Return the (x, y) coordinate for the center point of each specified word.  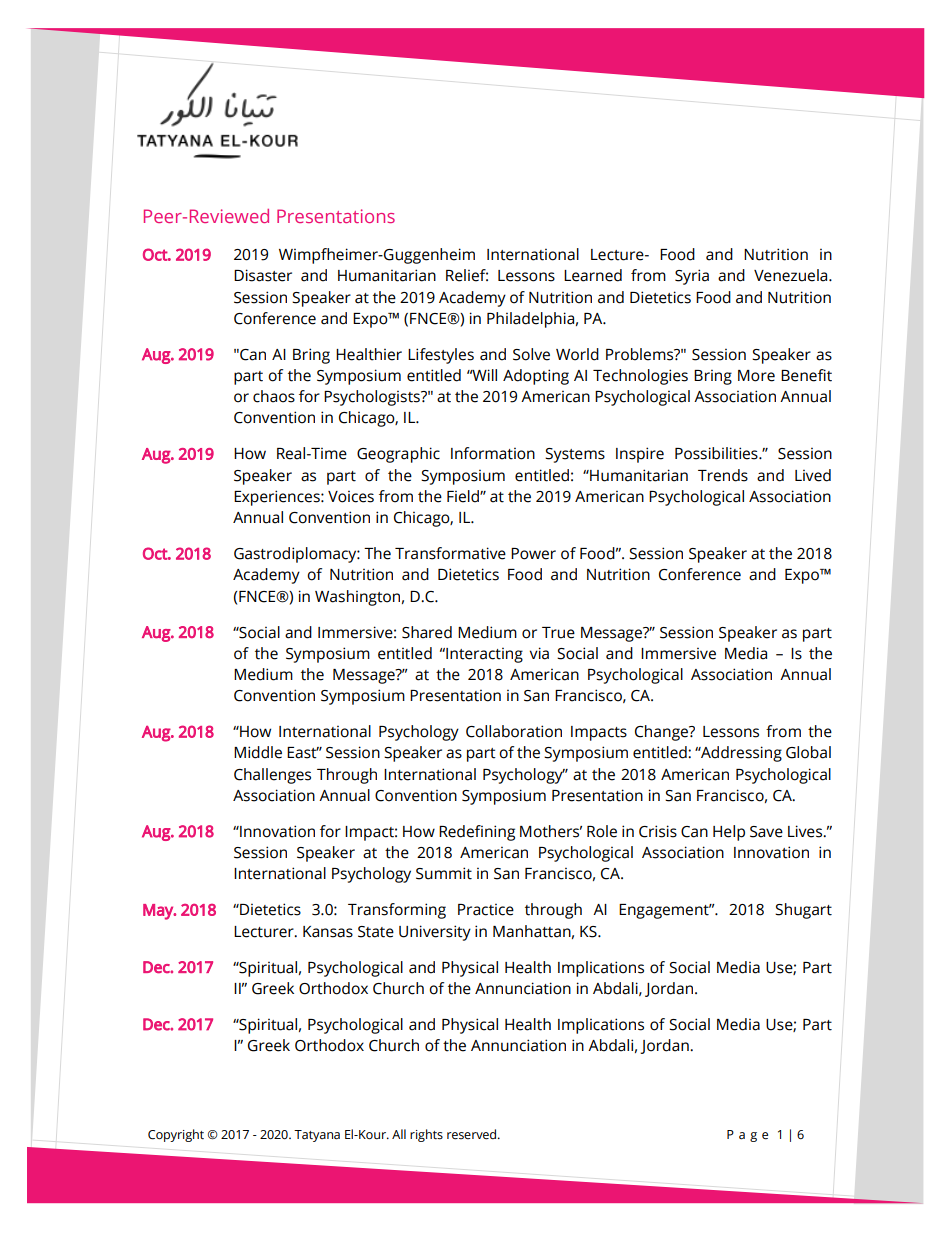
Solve (531, 354)
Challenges (272, 776)
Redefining (477, 833)
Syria (692, 277)
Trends (723, 475)
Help (729, 833)
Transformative (450, 553)
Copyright (176, 1135)
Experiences (278, 498)
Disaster (263, 275)
